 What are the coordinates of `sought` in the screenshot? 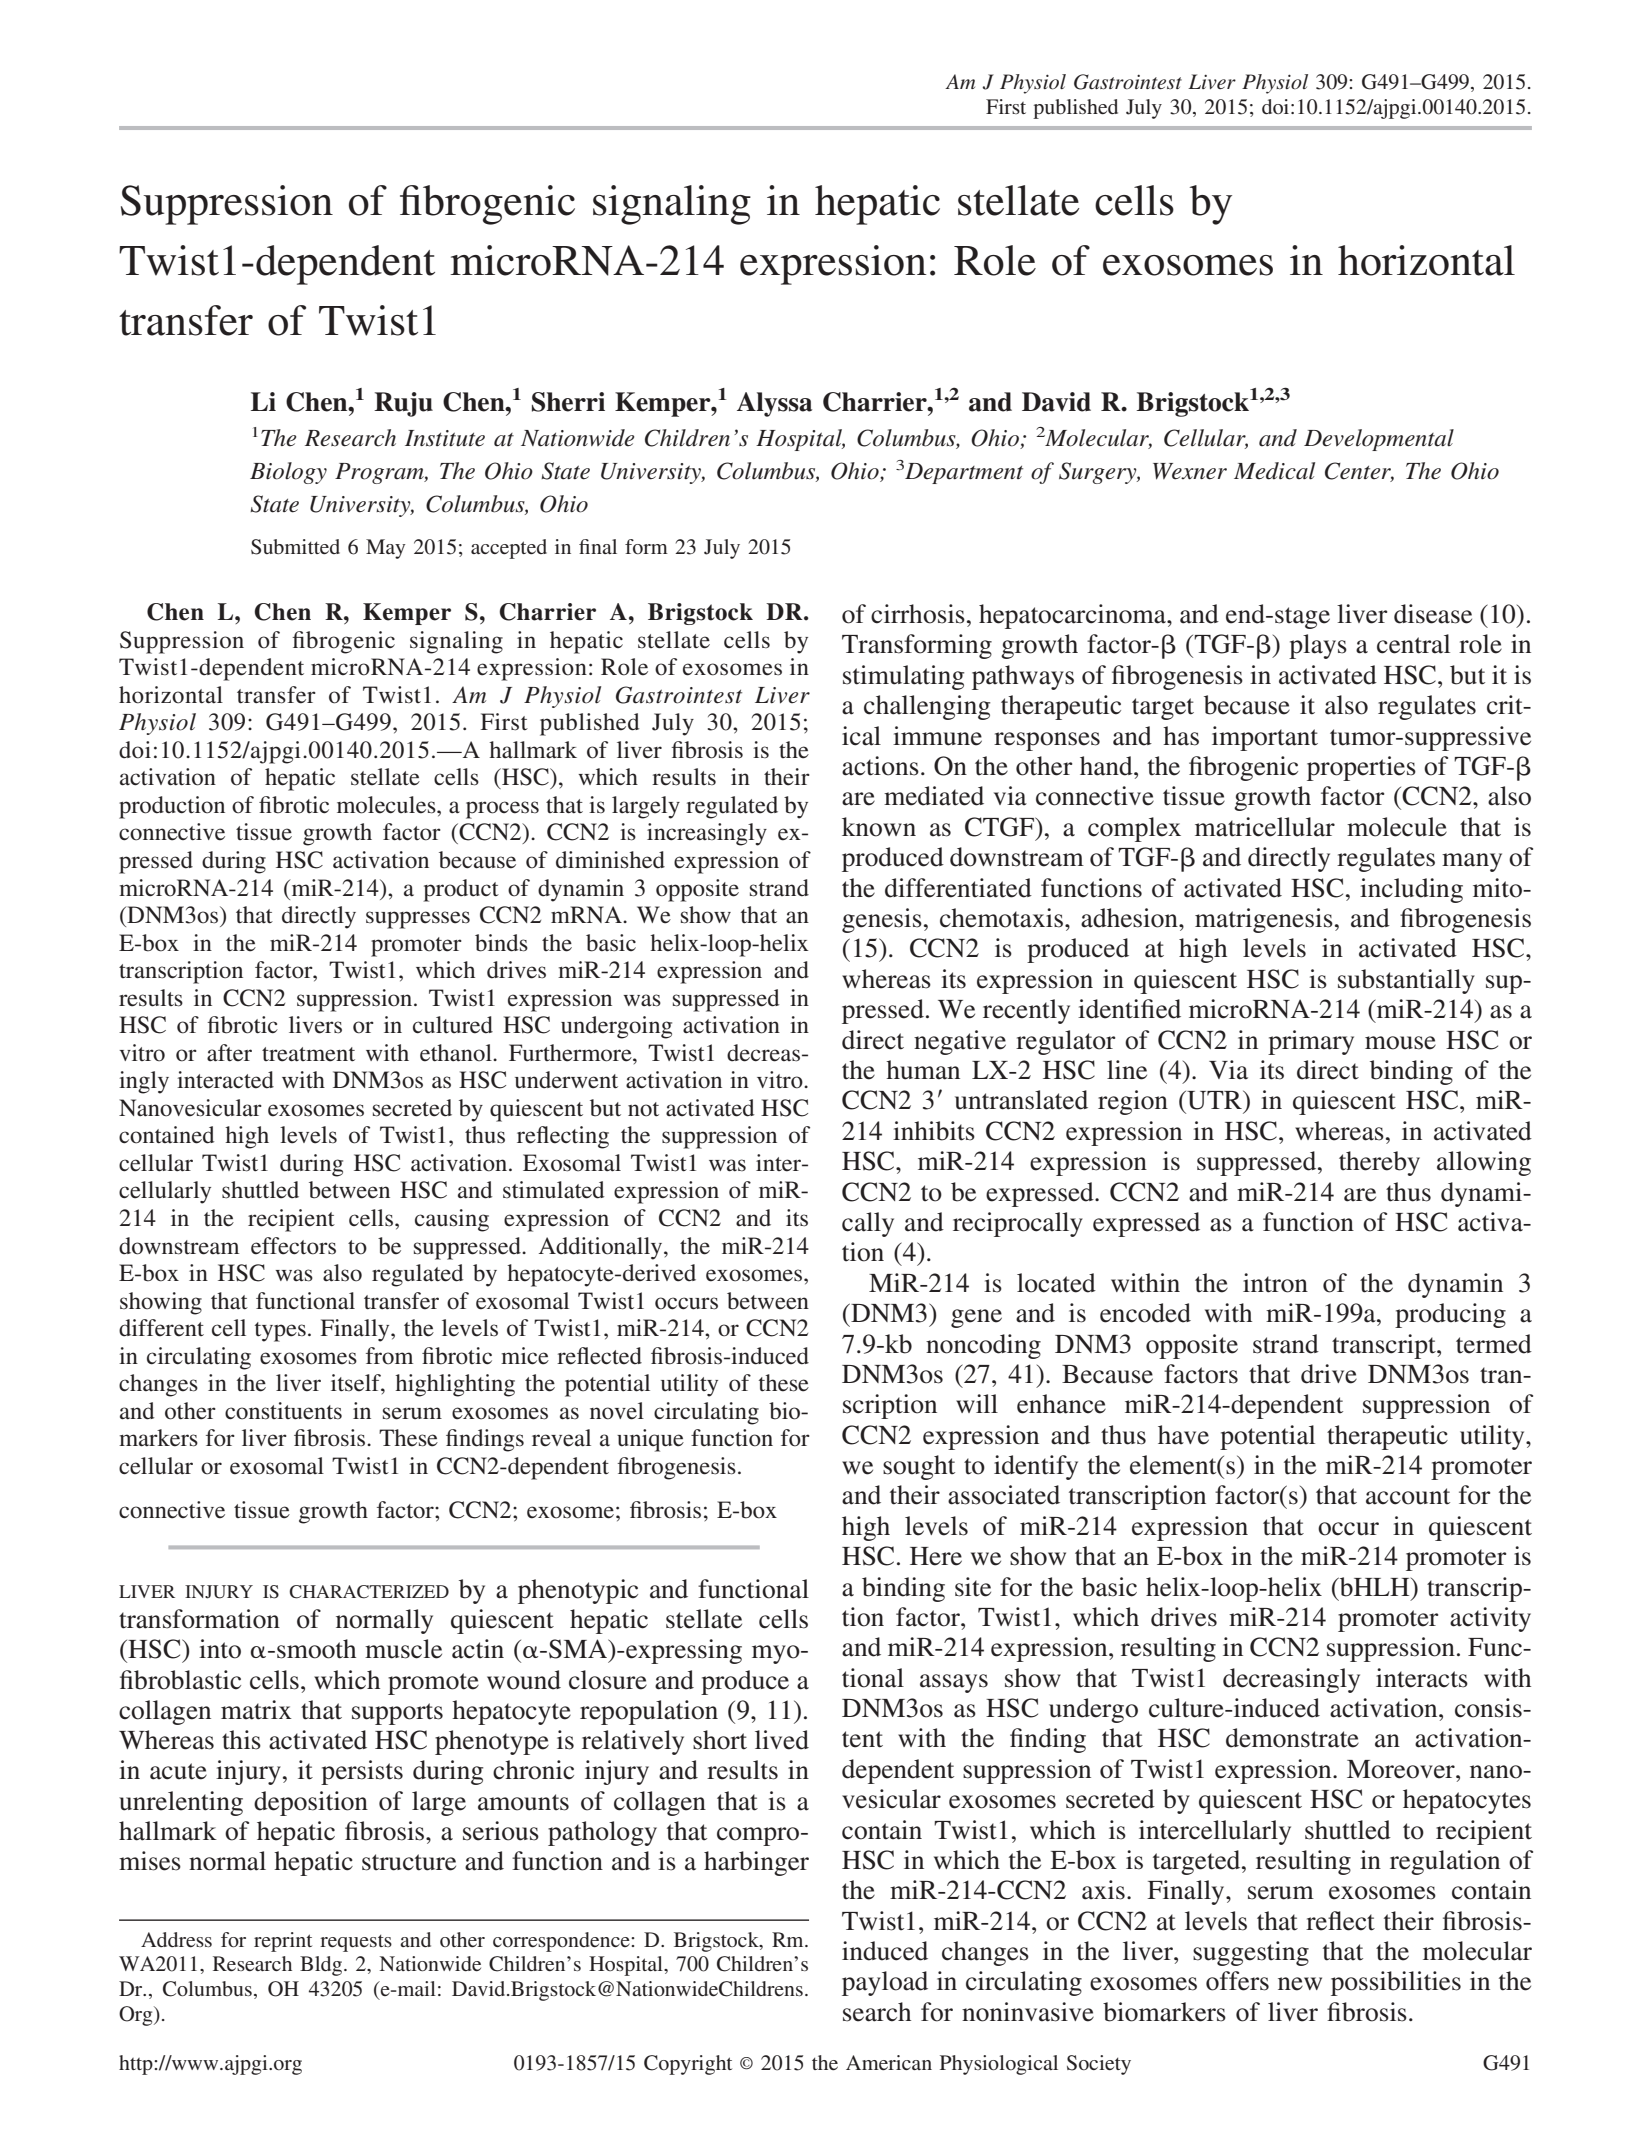 It's located at (919, 1467).
